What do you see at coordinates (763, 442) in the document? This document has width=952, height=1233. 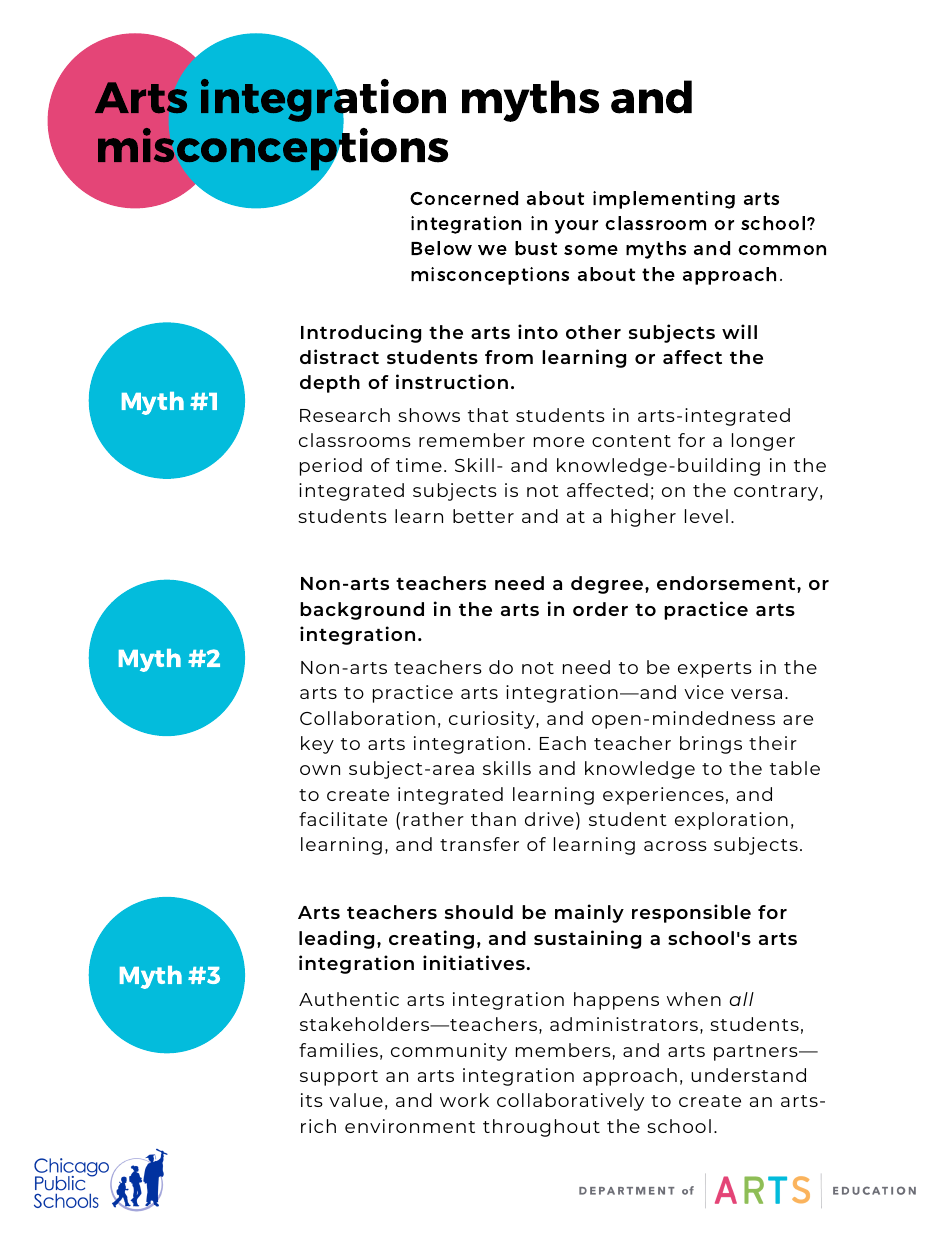 I see `longer` at bounding box center [763, 442].
